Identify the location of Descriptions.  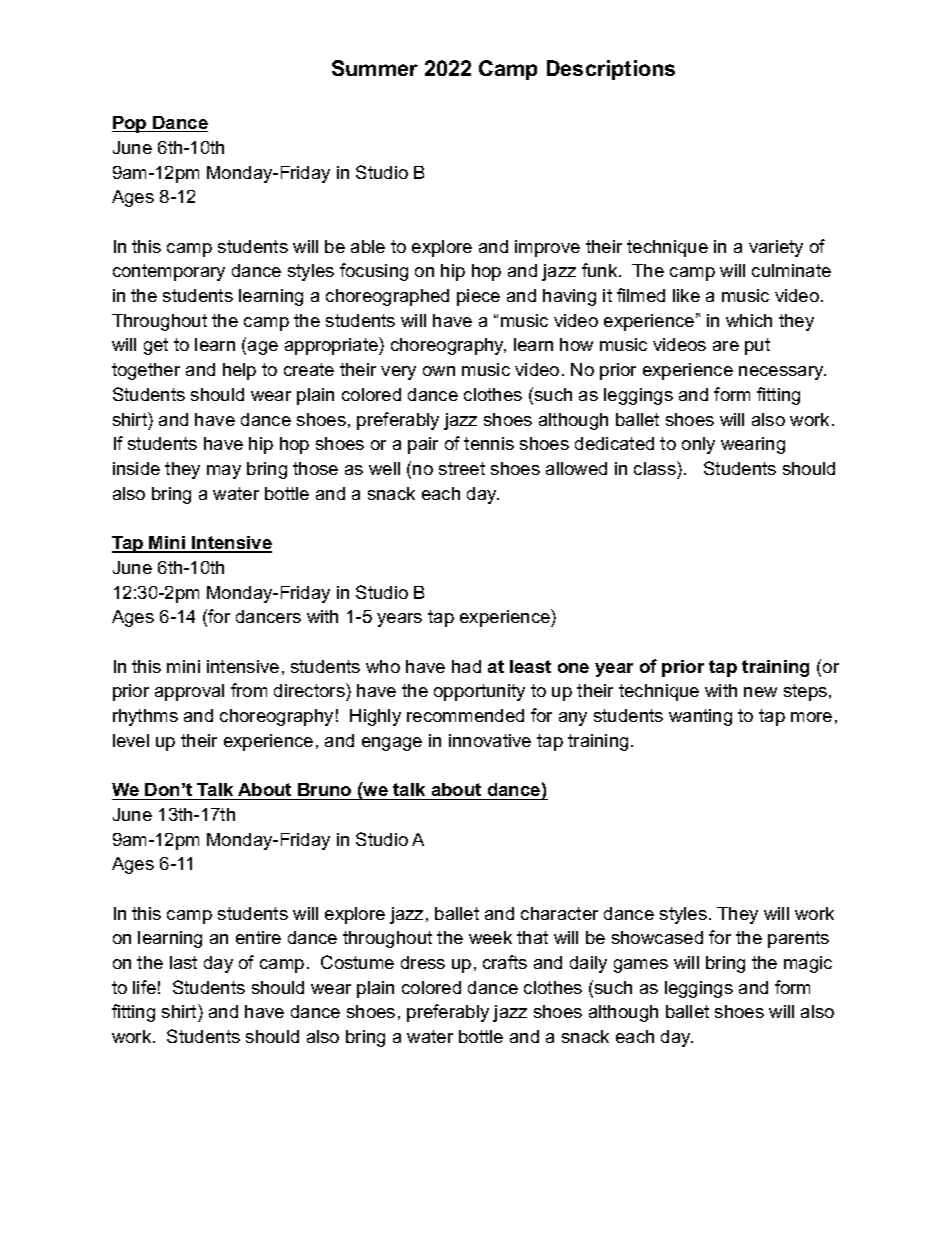
(611, 70).
